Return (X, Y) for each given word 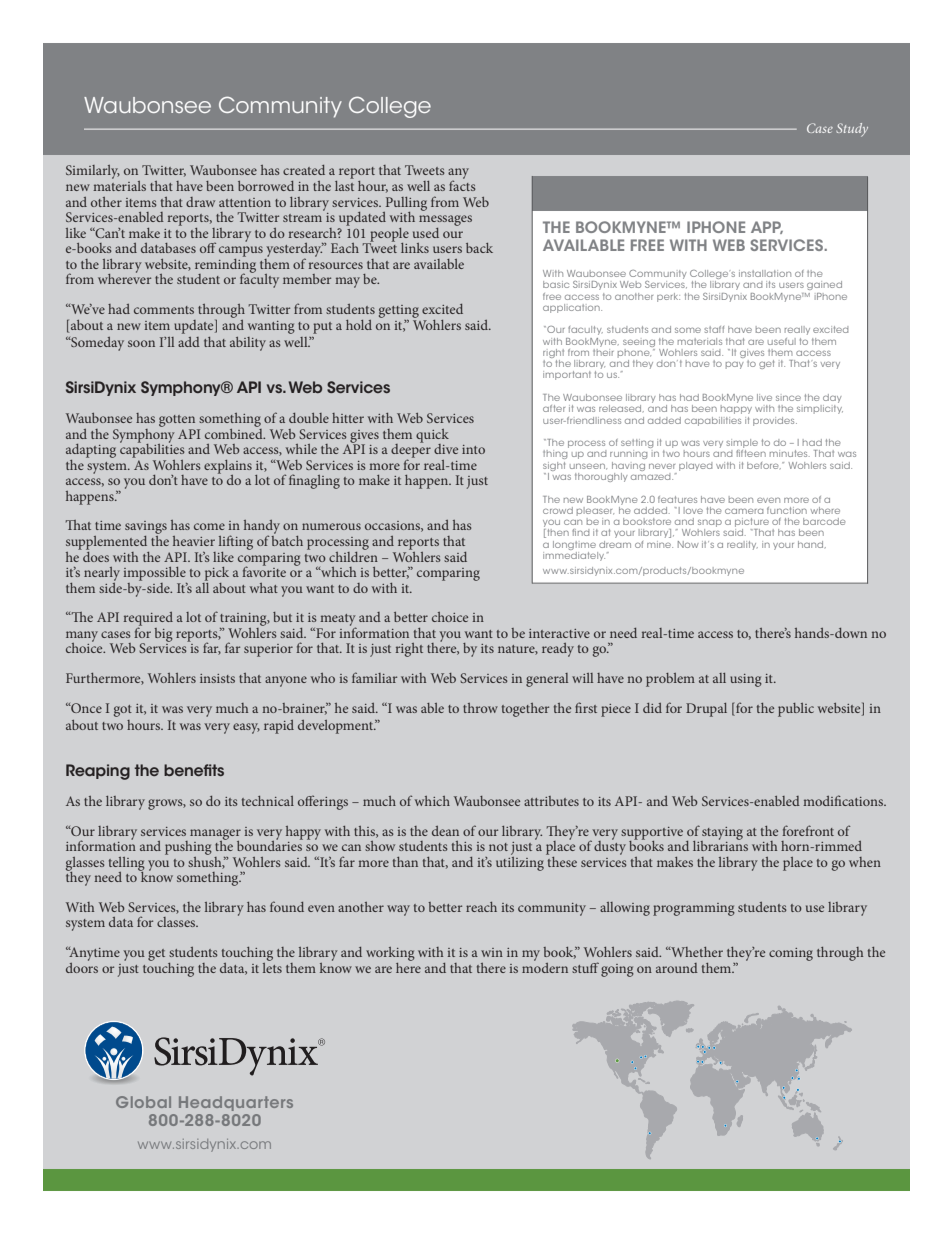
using (746, 680)
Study (852, 130)
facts (462, 184)
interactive (559, 633)
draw (200, 202)
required (148, 620)
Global (143, 1102)
